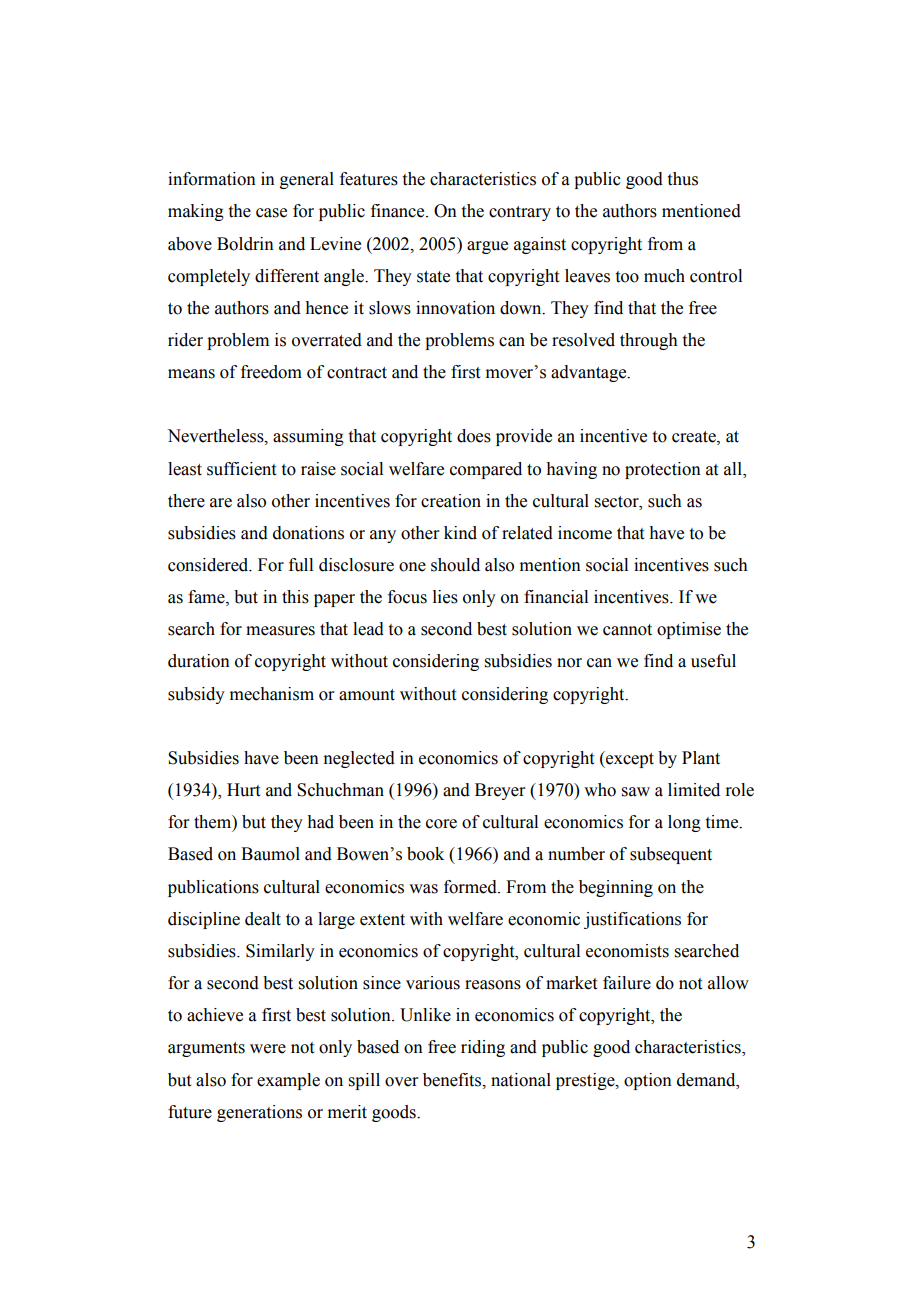 Image resolution: width=924 pixels, height=1308 pixels. I want to click on benefits, so click(453, 1080).
